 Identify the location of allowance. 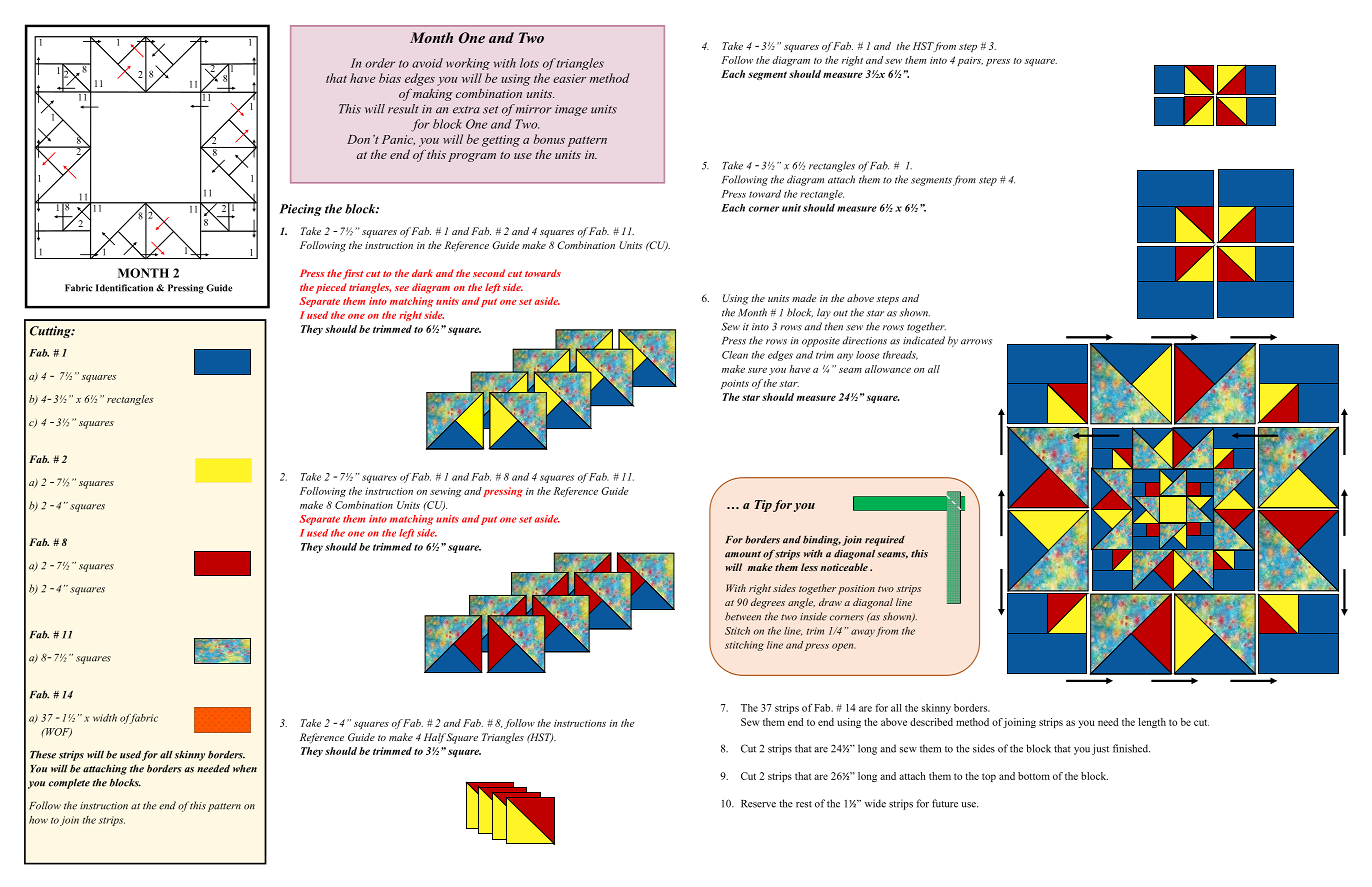
(888, 369).
